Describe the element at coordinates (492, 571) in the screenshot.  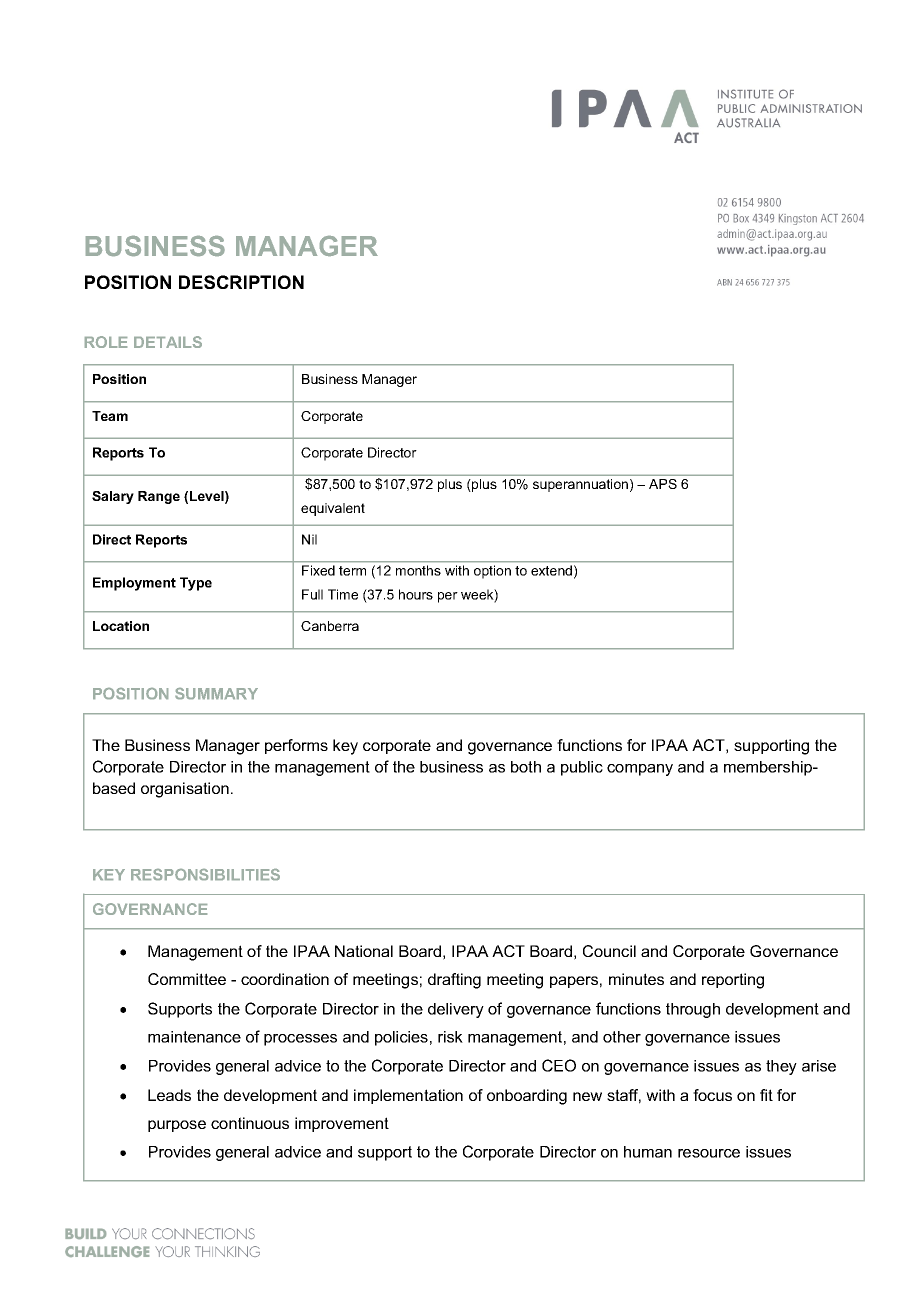
I see `option` at that location.
